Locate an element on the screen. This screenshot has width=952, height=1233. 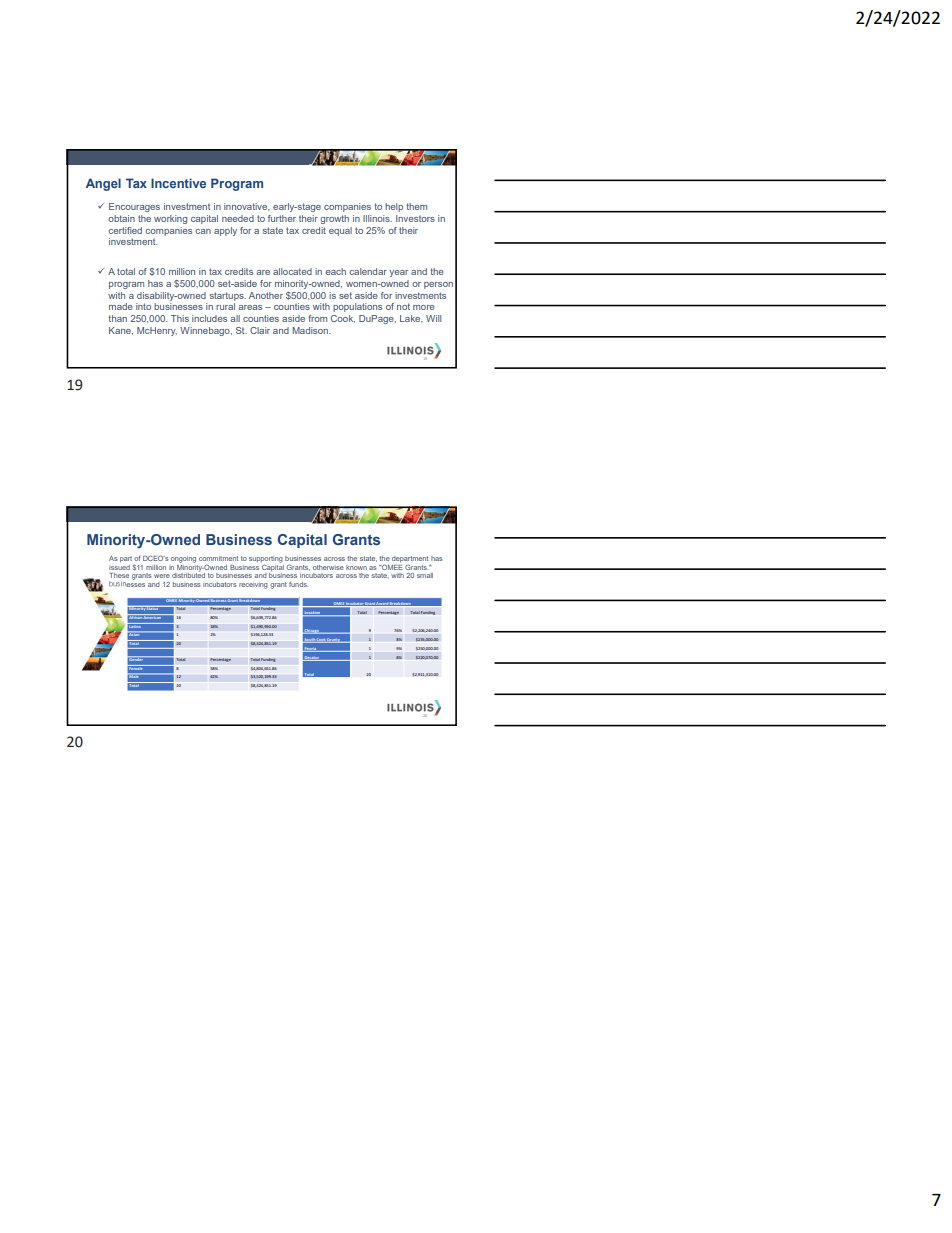
further is located at coordinates (282, 218).
